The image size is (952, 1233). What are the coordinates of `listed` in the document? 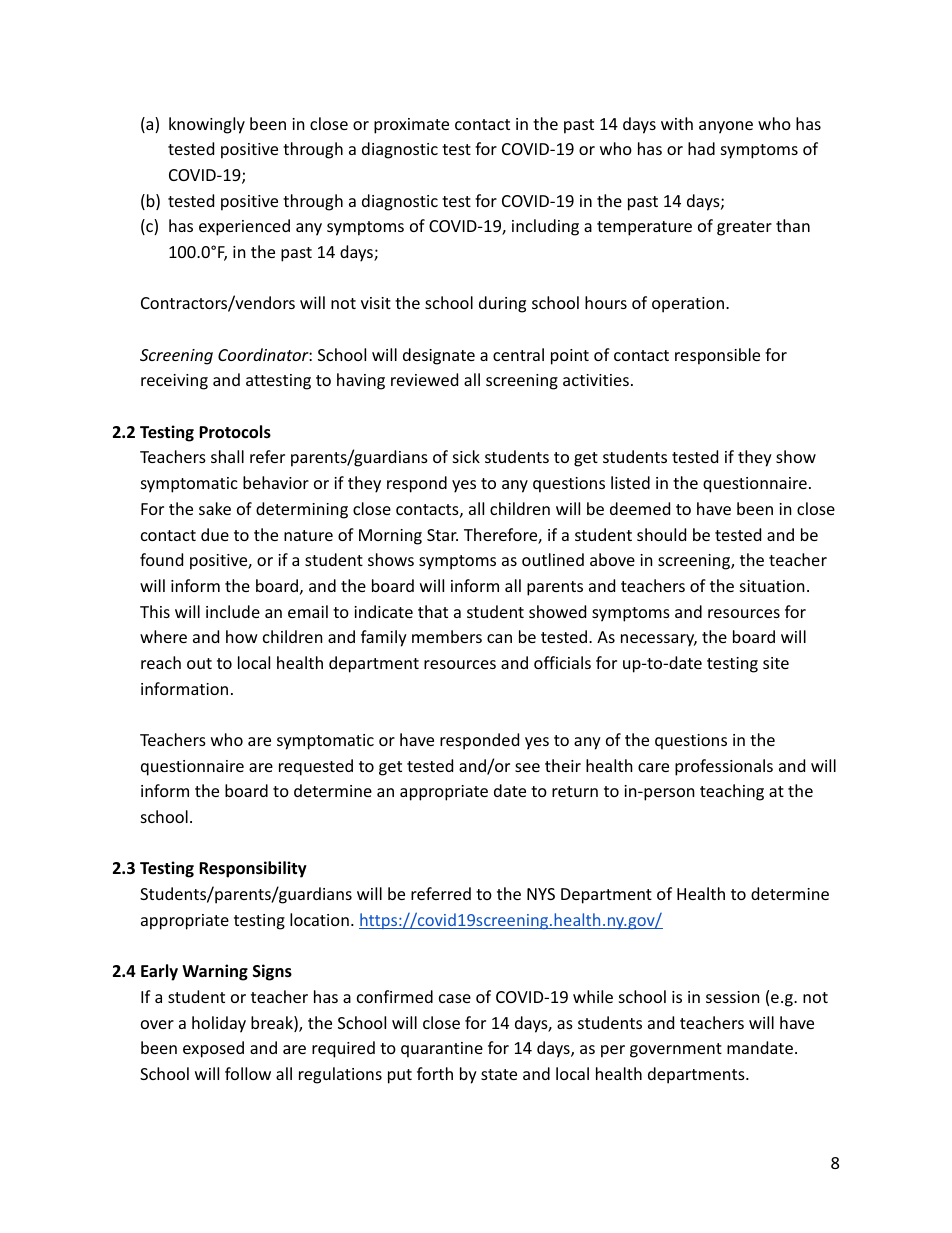 It's located at (630, 482).
